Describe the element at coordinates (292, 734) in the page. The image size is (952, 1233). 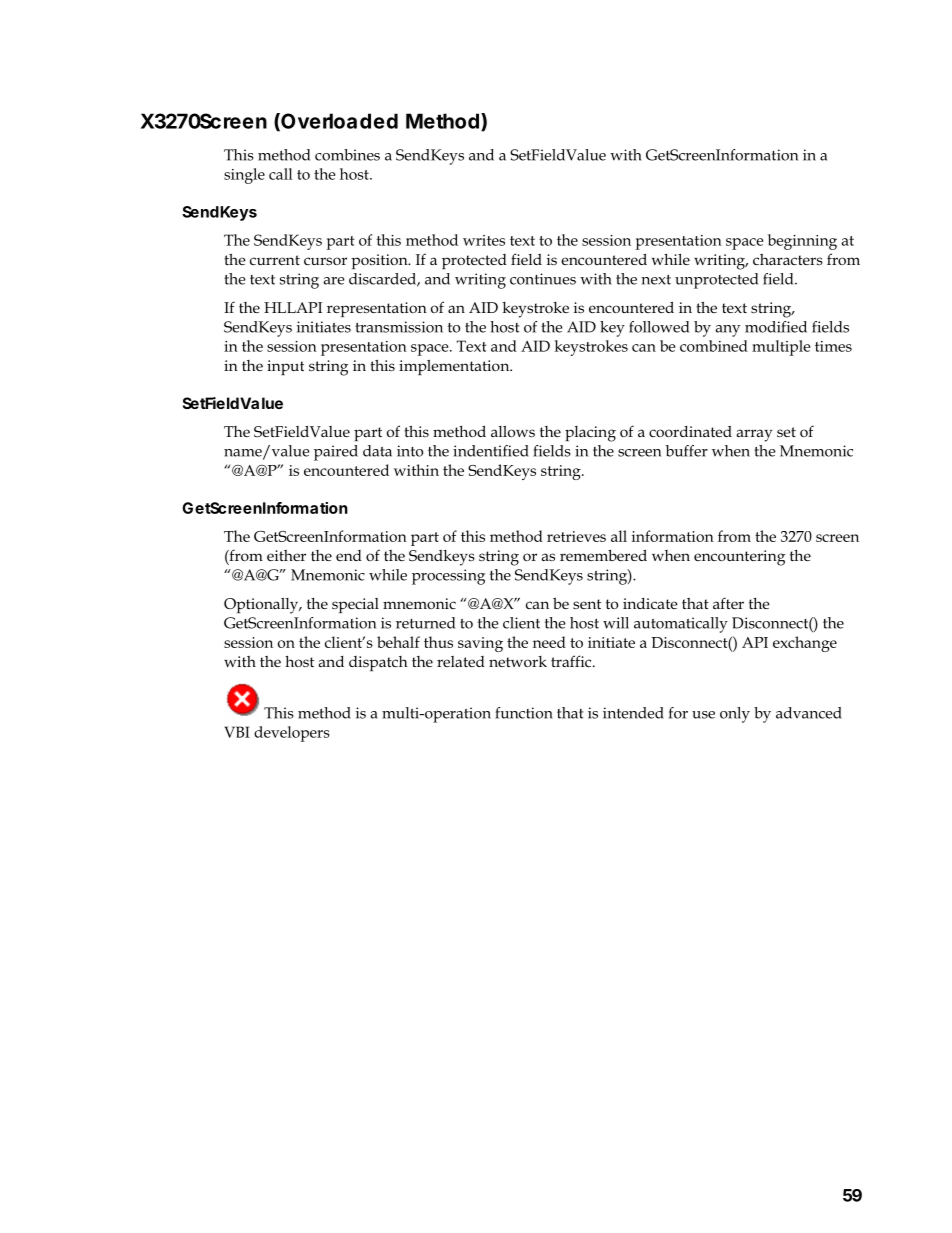
I see `developers` at that location.
